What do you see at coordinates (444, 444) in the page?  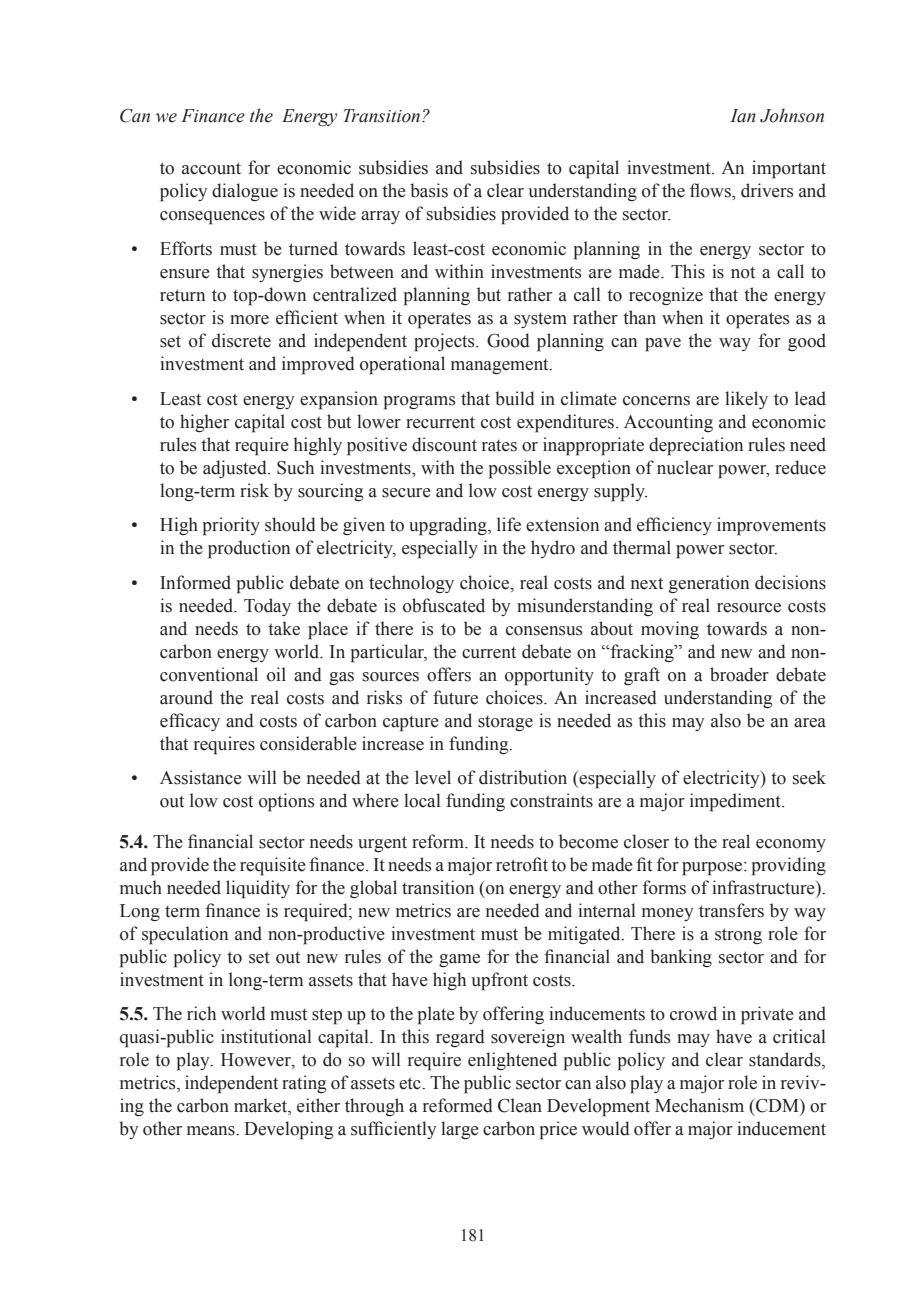 I see `discount` at bounding box center [444, 444].
